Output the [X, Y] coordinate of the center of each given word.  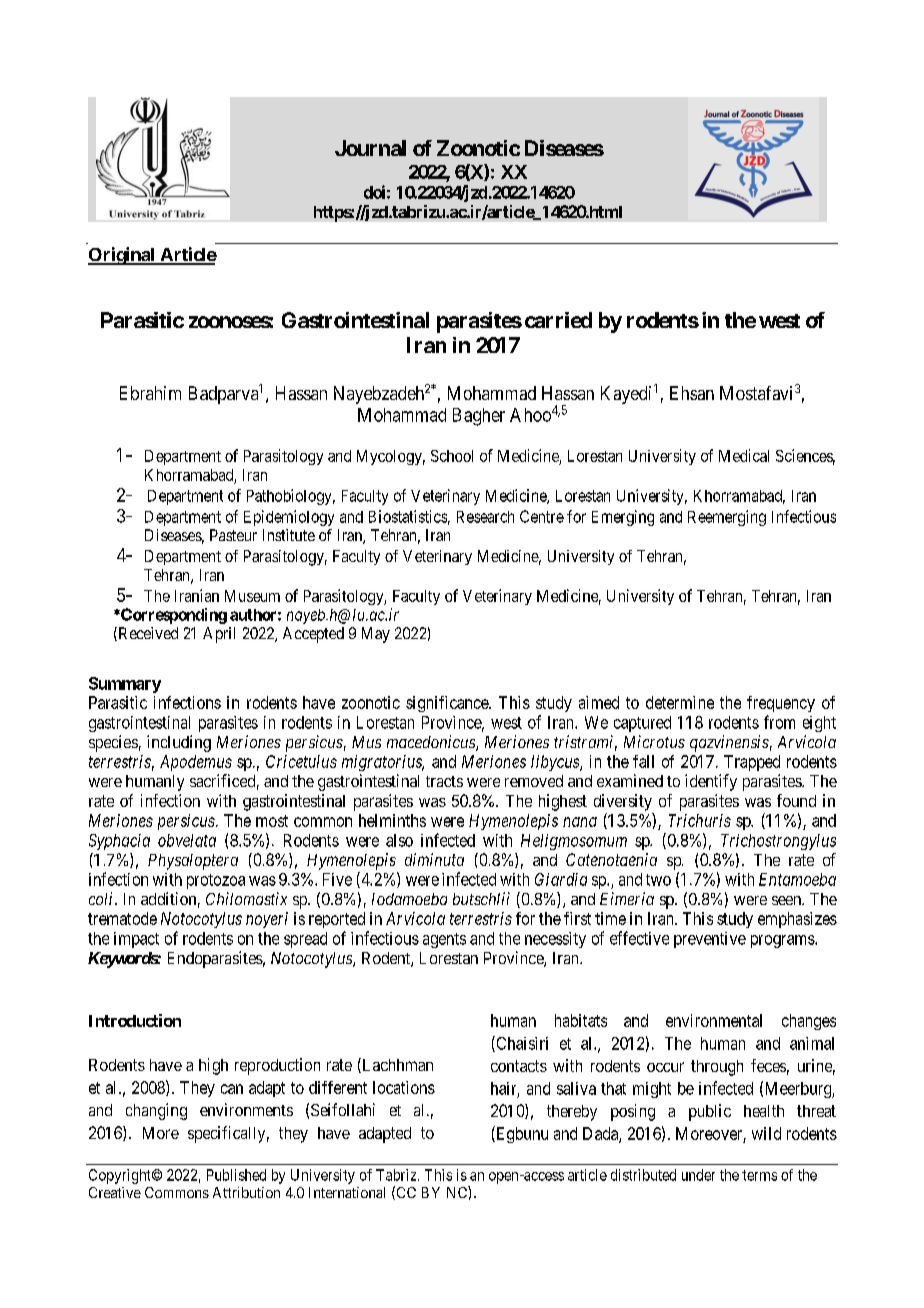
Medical [744, 455]
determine [680, 702]
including [179, 743]
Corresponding [173, 616]
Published [236, 1175]
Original [122, 256]
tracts [444, 781]
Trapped [752, 763]
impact [136, 940]
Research [485, 517]
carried [558, 320]
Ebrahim [150, 393]
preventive [710, 940]
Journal [370, 148]
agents [444, 940]
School [452, 456]
